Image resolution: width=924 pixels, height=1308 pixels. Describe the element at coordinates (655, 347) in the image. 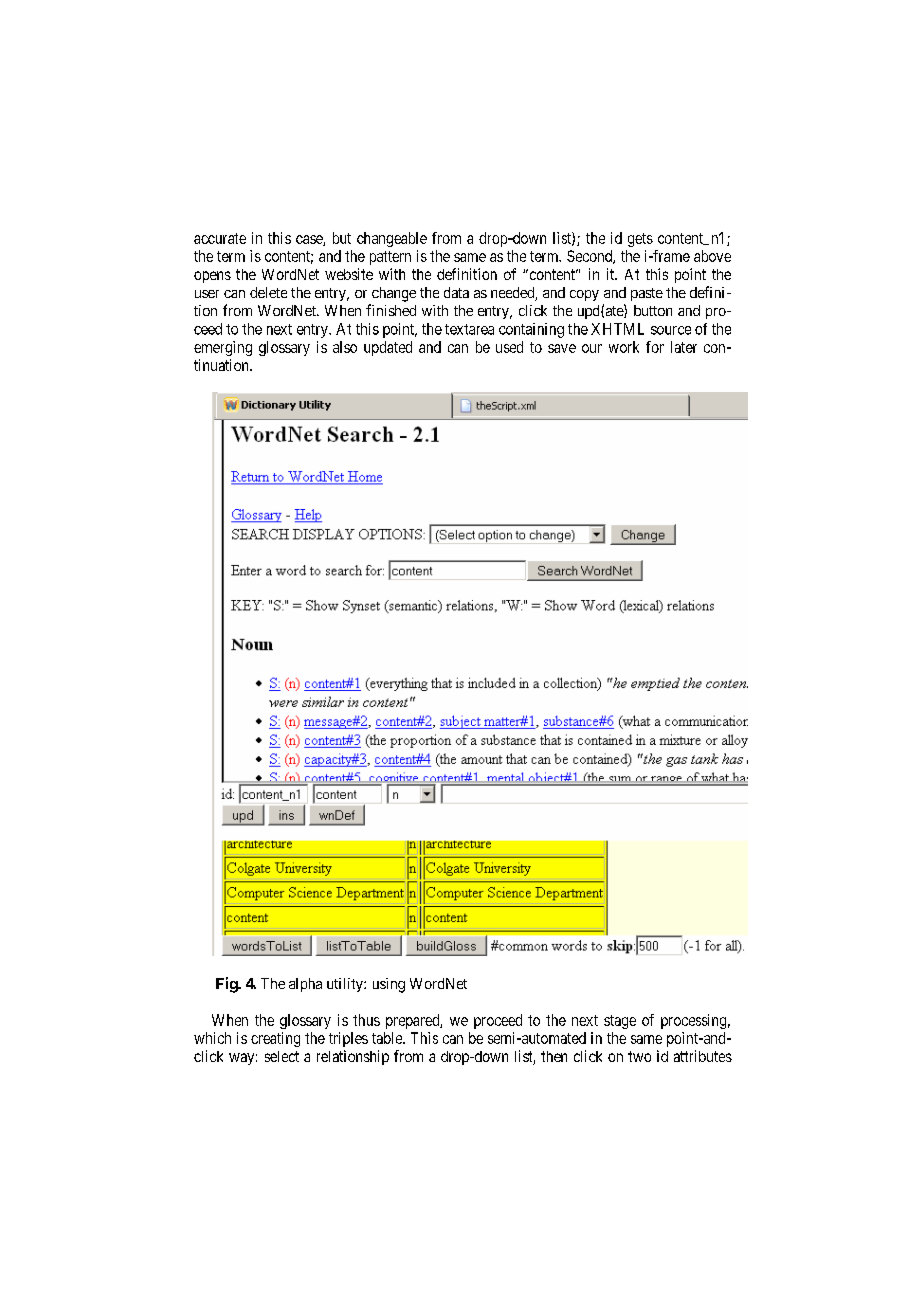

I see `for` at that location.
